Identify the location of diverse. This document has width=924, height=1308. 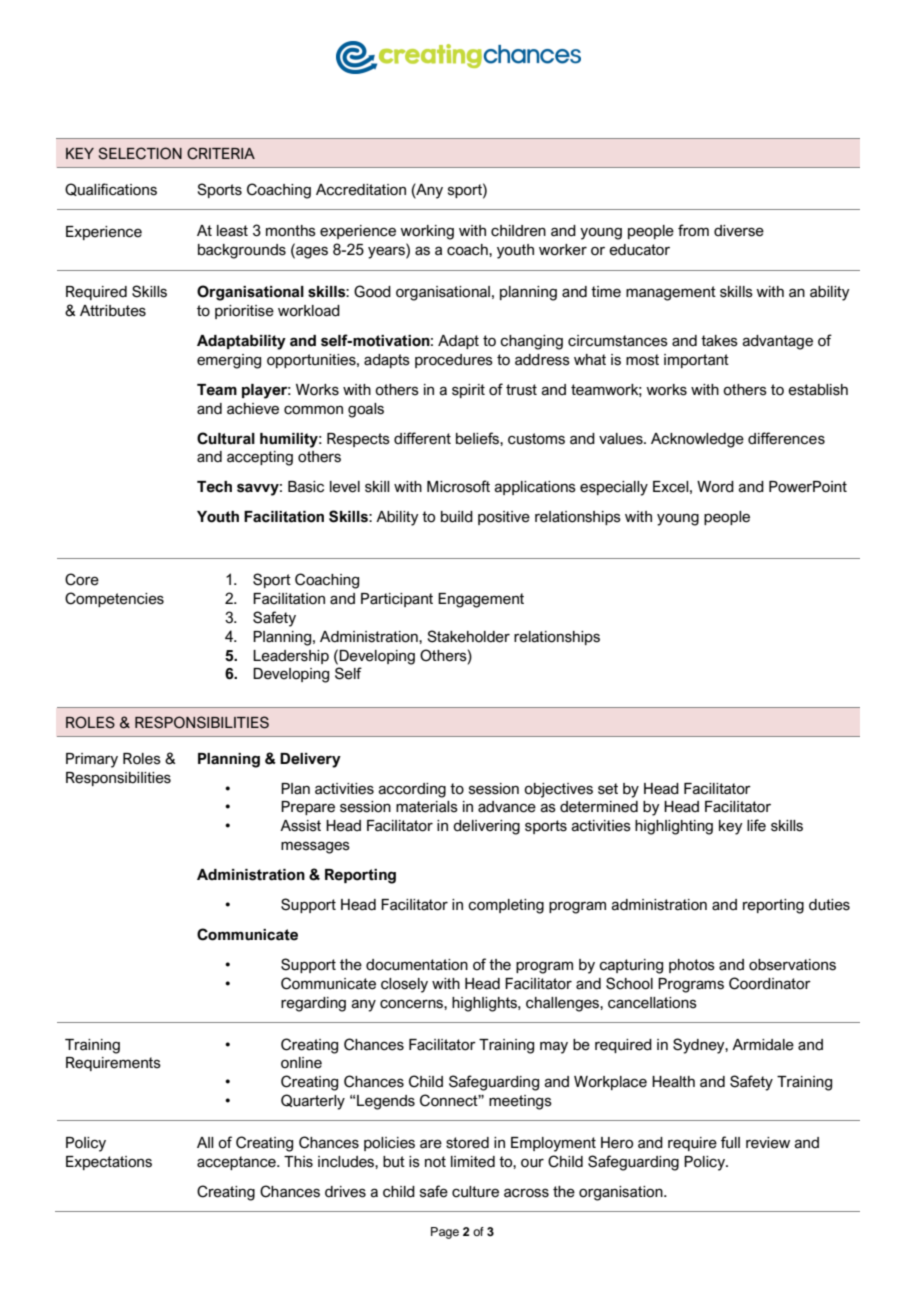
(739, 231).
